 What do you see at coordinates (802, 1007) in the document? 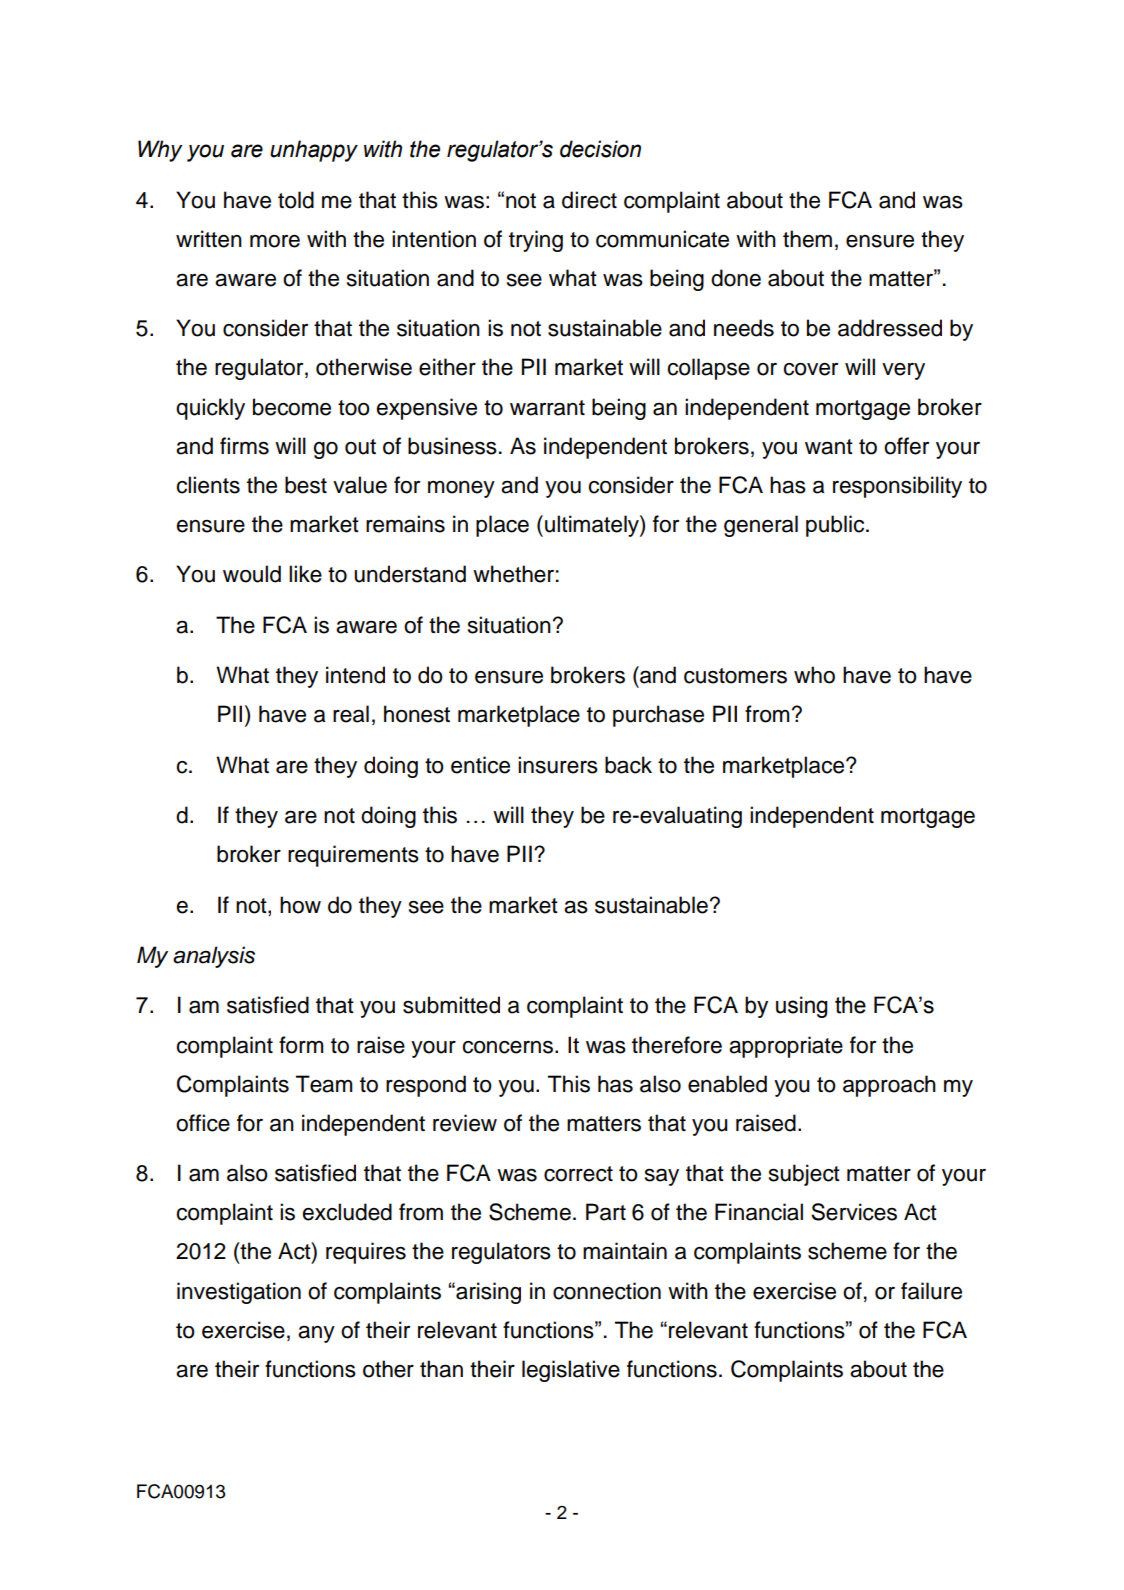
I see `using` at bounding box center [802, 1007].
